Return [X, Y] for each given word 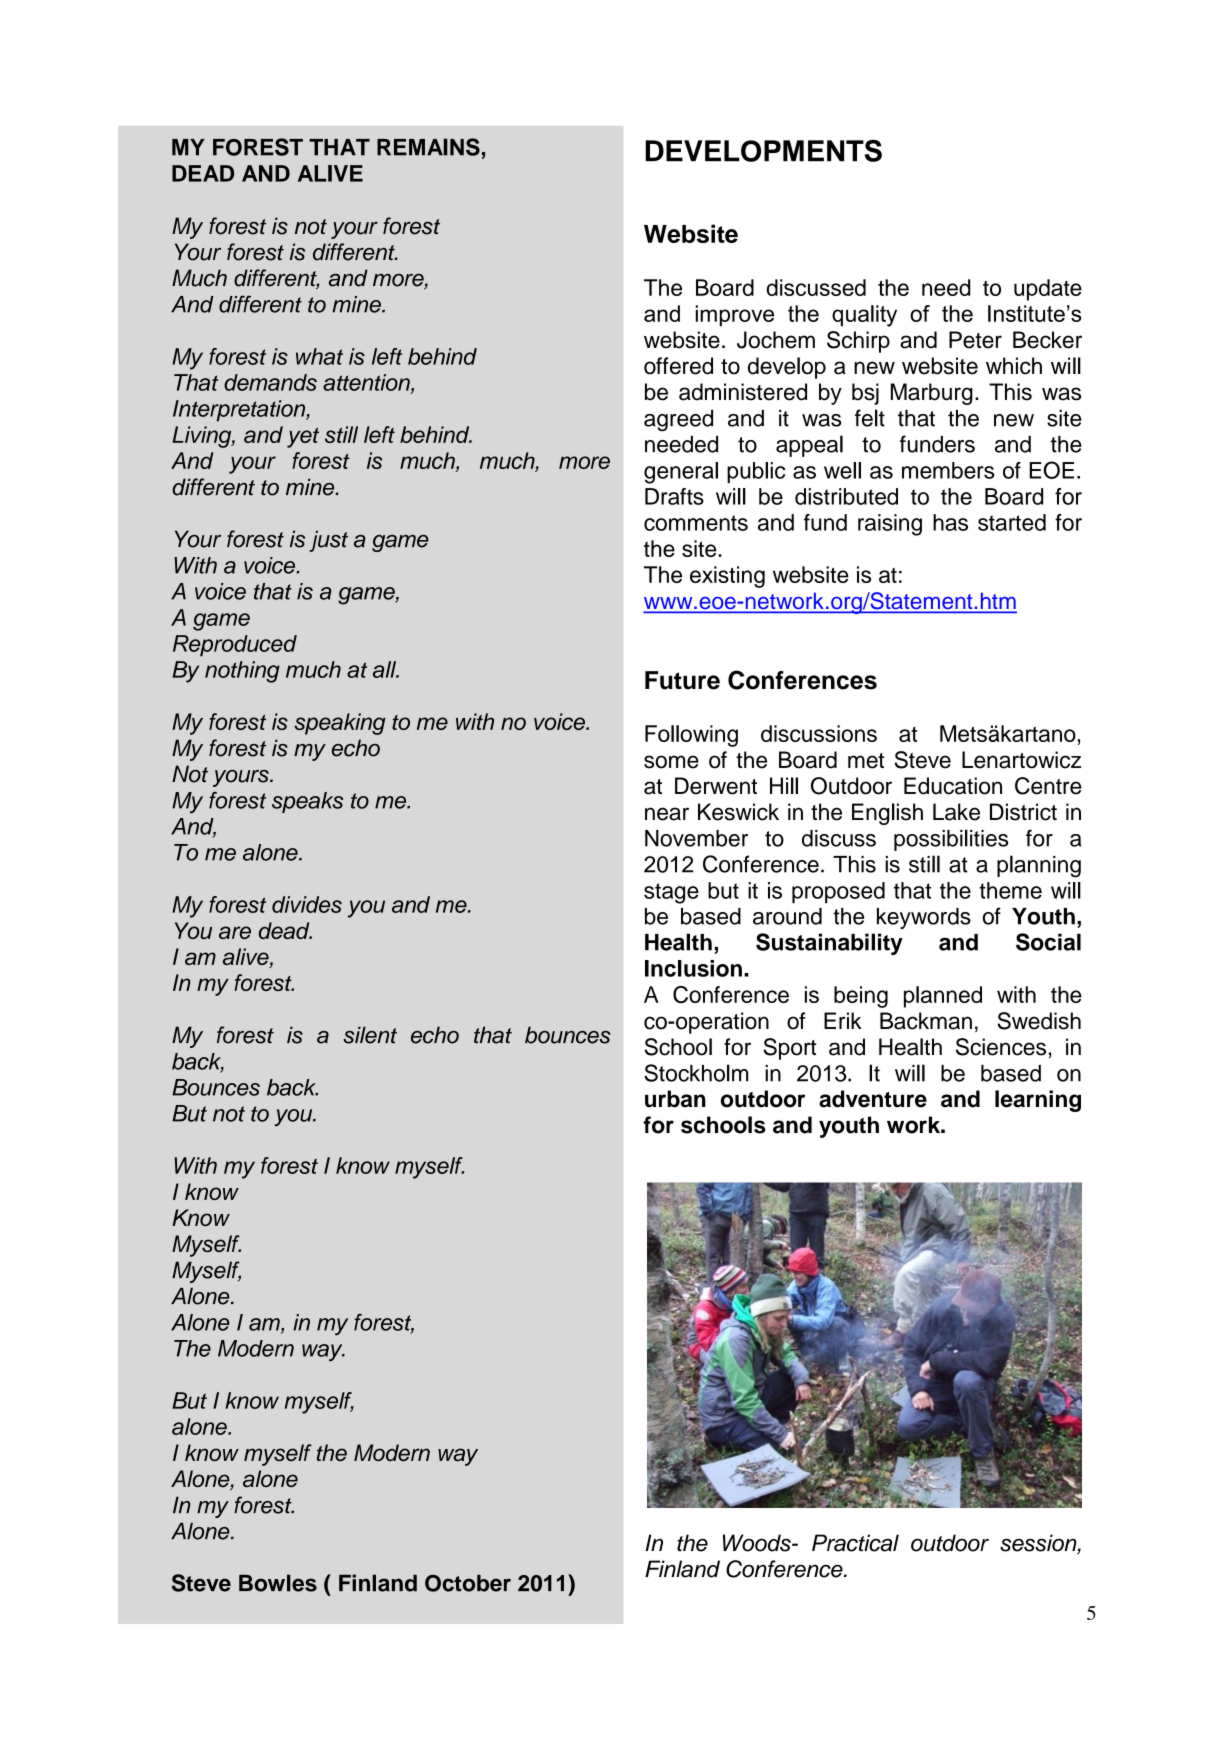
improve [735, 316]
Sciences [1001, 1047]
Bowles [278, 1583]
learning [1038, 1101]
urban [675, 1099]
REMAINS [428, 147]
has [950, 522]
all [386, 669]
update [1048, 290]
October [468, 1583]
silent [370, 1035]
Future [682, 680]
